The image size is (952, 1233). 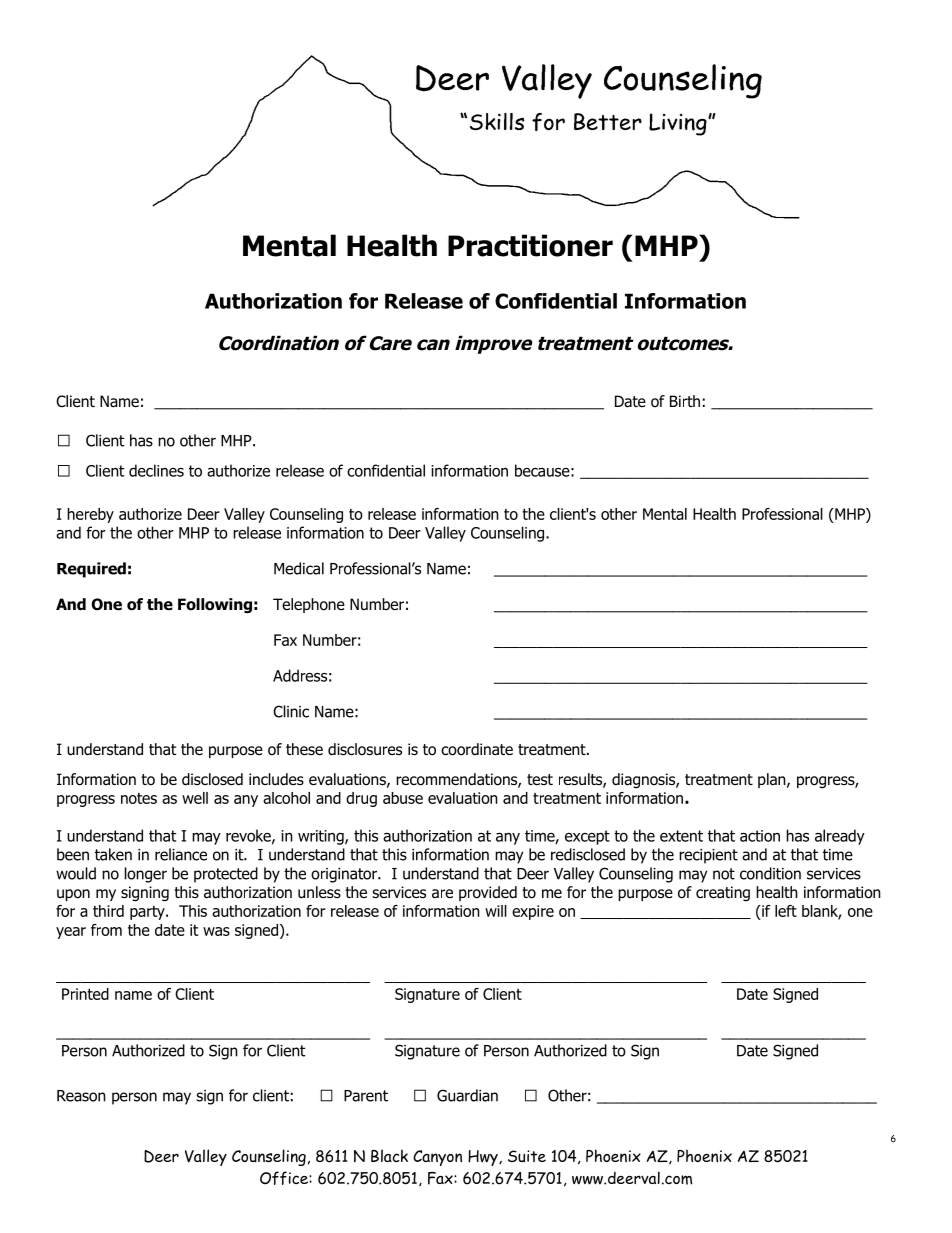 What do you see at coordinates (530, 245) in the screenshot?
I see `Practitioner` at bounding box center [530, 245].
